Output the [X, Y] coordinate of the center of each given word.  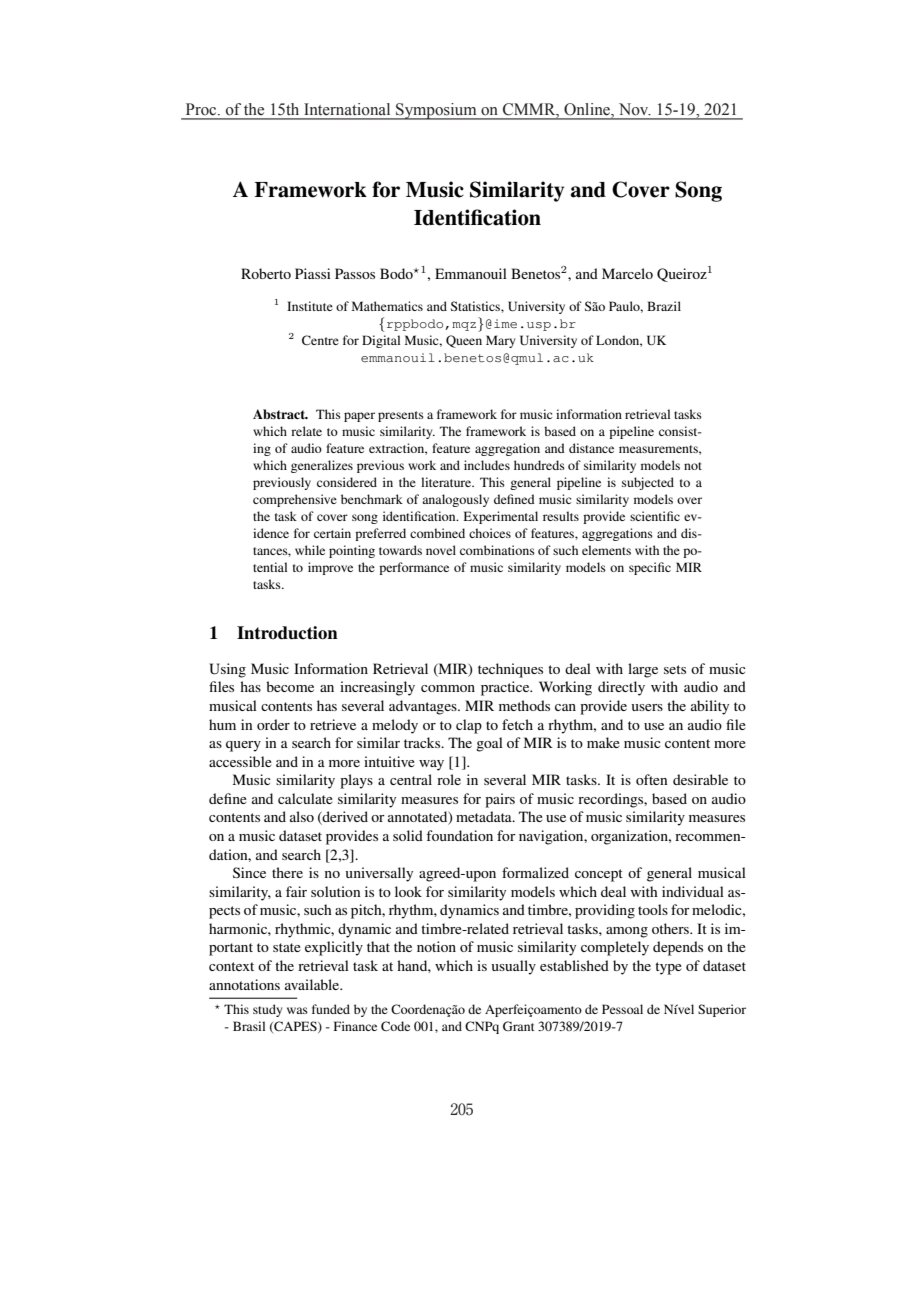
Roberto [266, 273]
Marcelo [627, 273]
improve [330, 568]
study [267, 1010]
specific [650, 568]
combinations [497, 550]
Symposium [436, 111]
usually [514, 967]
